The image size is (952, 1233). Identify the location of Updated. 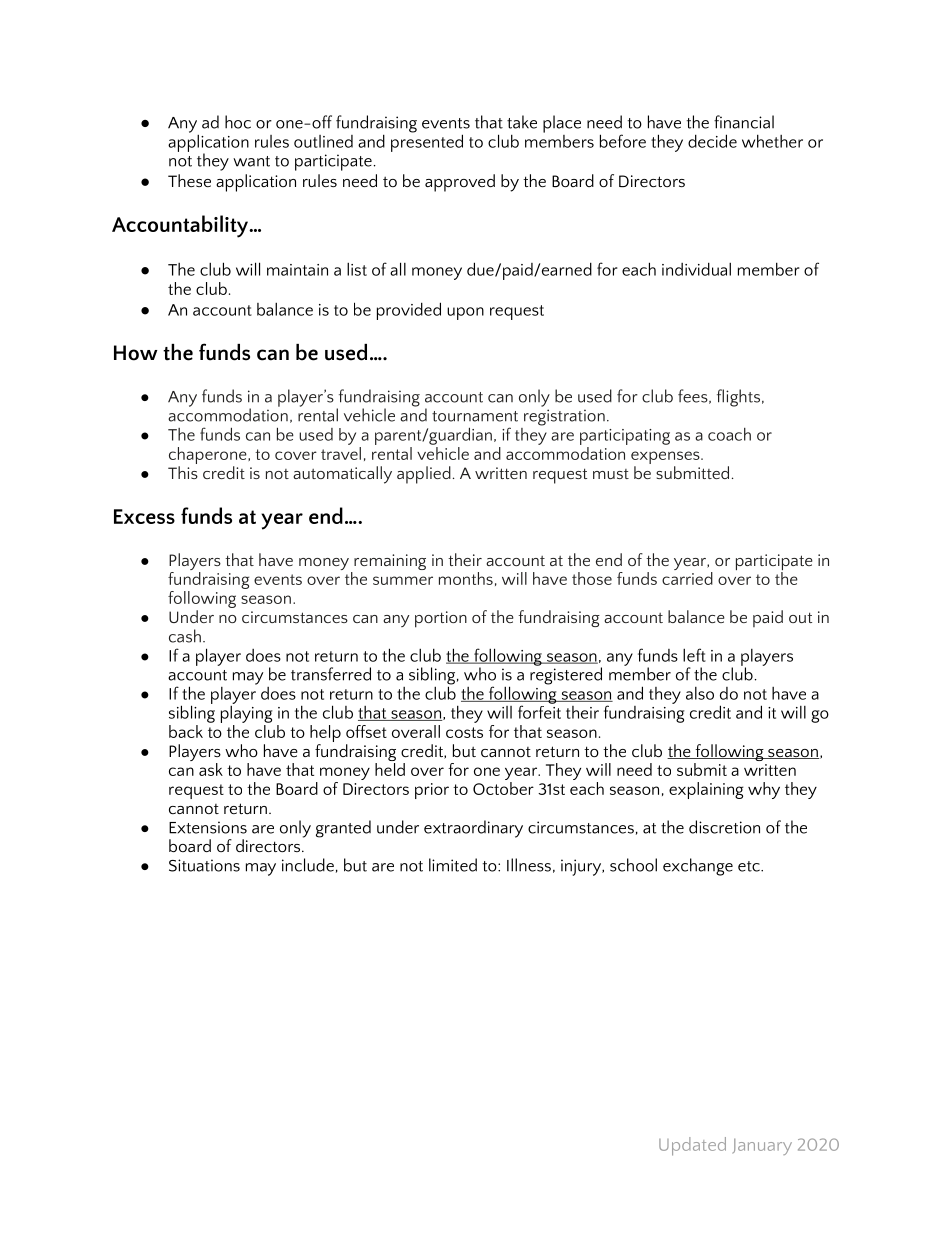
(692, 1146).
